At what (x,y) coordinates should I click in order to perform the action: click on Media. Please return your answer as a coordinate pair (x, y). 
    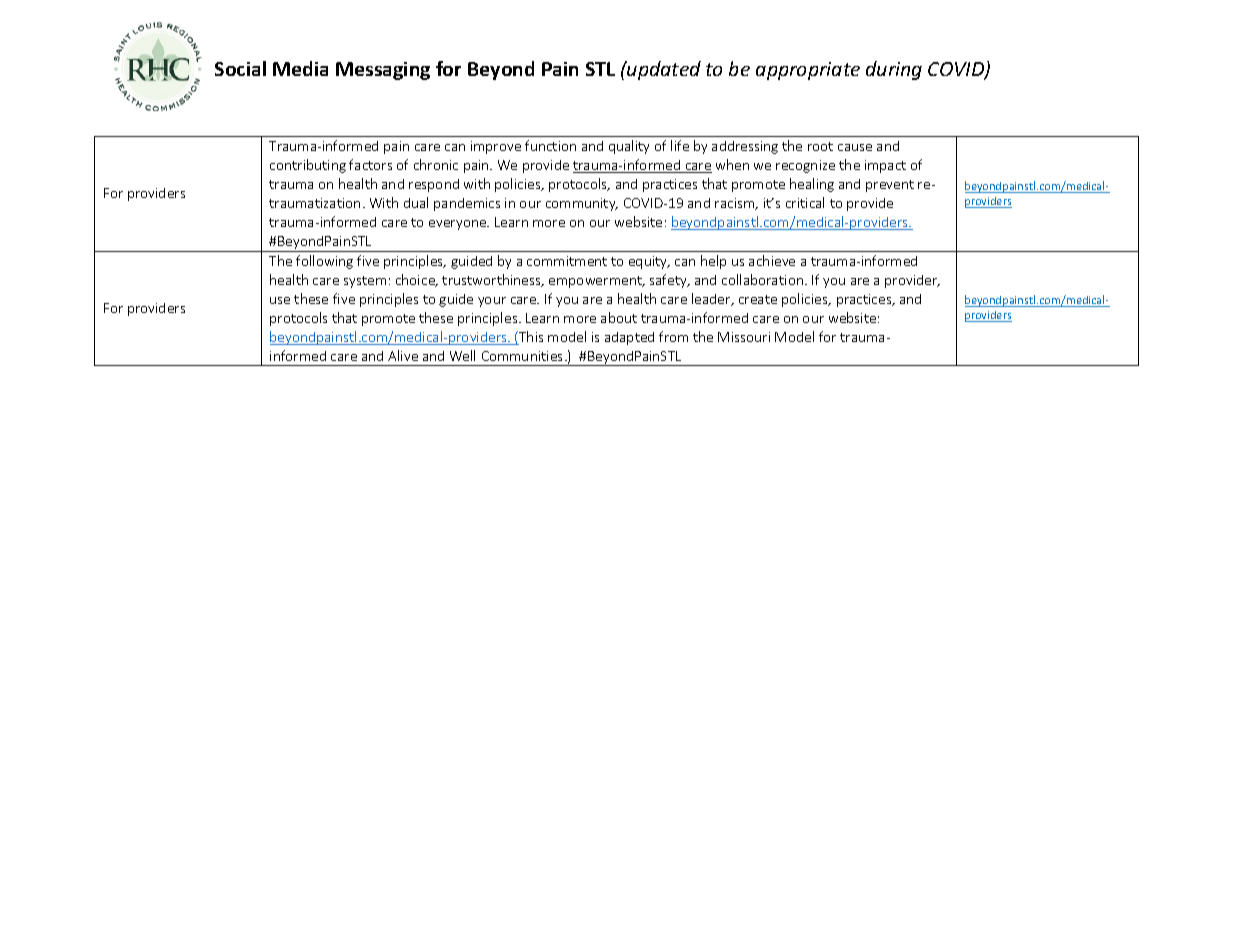
    Looking at the image, I should click on (300, 68).
